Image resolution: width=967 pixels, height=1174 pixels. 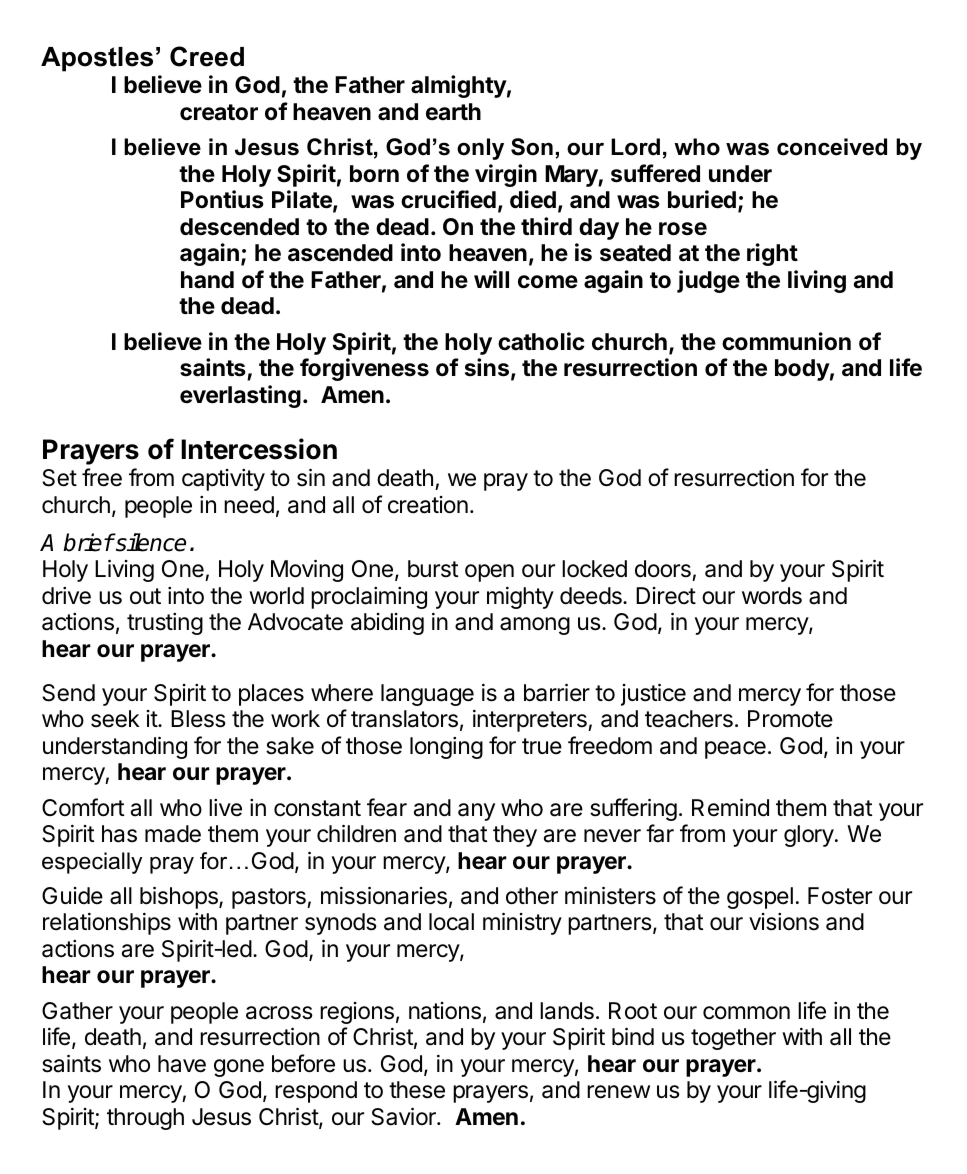 I want to click on words, so click(x=772, y=596).
